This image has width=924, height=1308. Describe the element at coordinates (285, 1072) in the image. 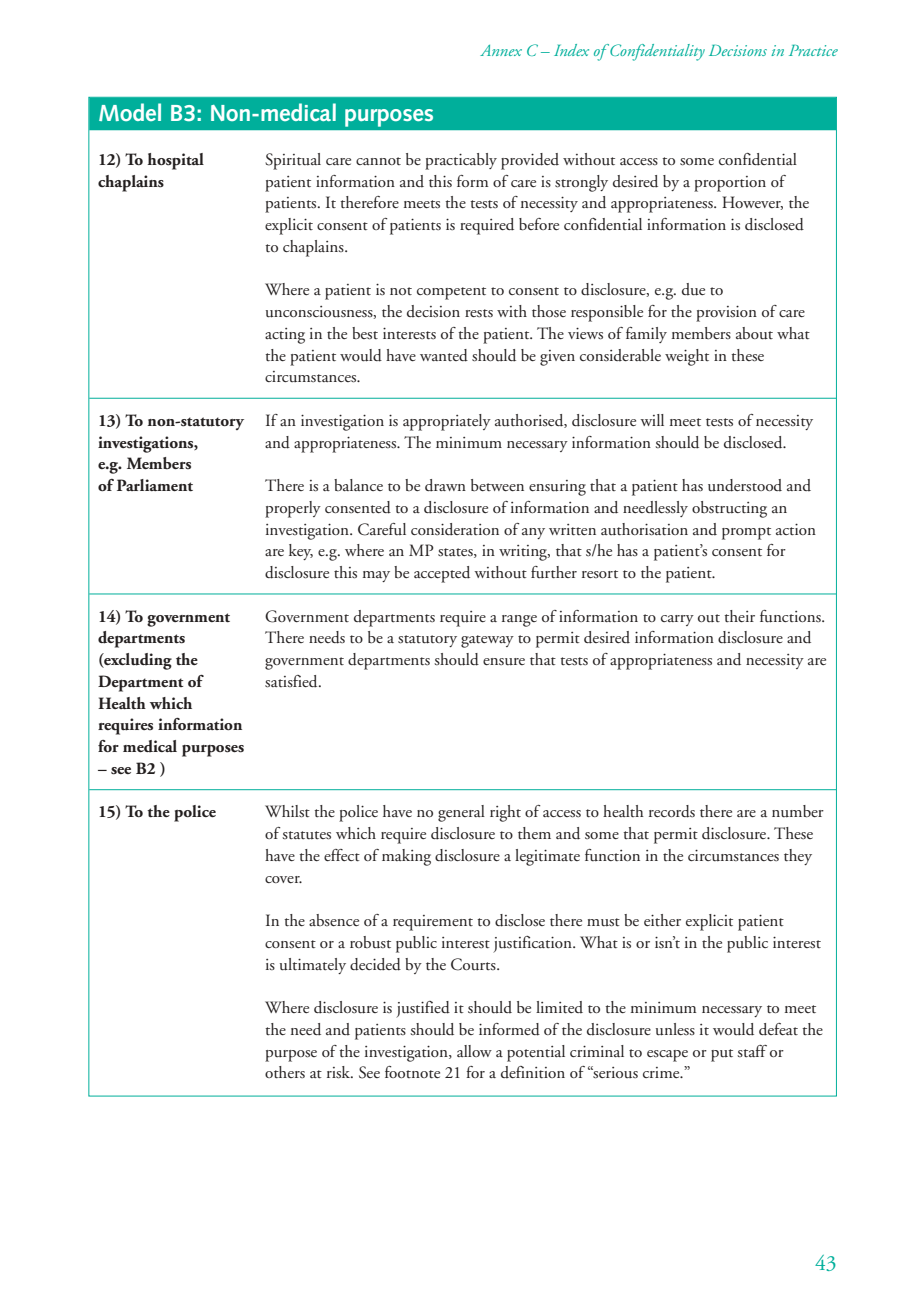

I see `others` at that location.
